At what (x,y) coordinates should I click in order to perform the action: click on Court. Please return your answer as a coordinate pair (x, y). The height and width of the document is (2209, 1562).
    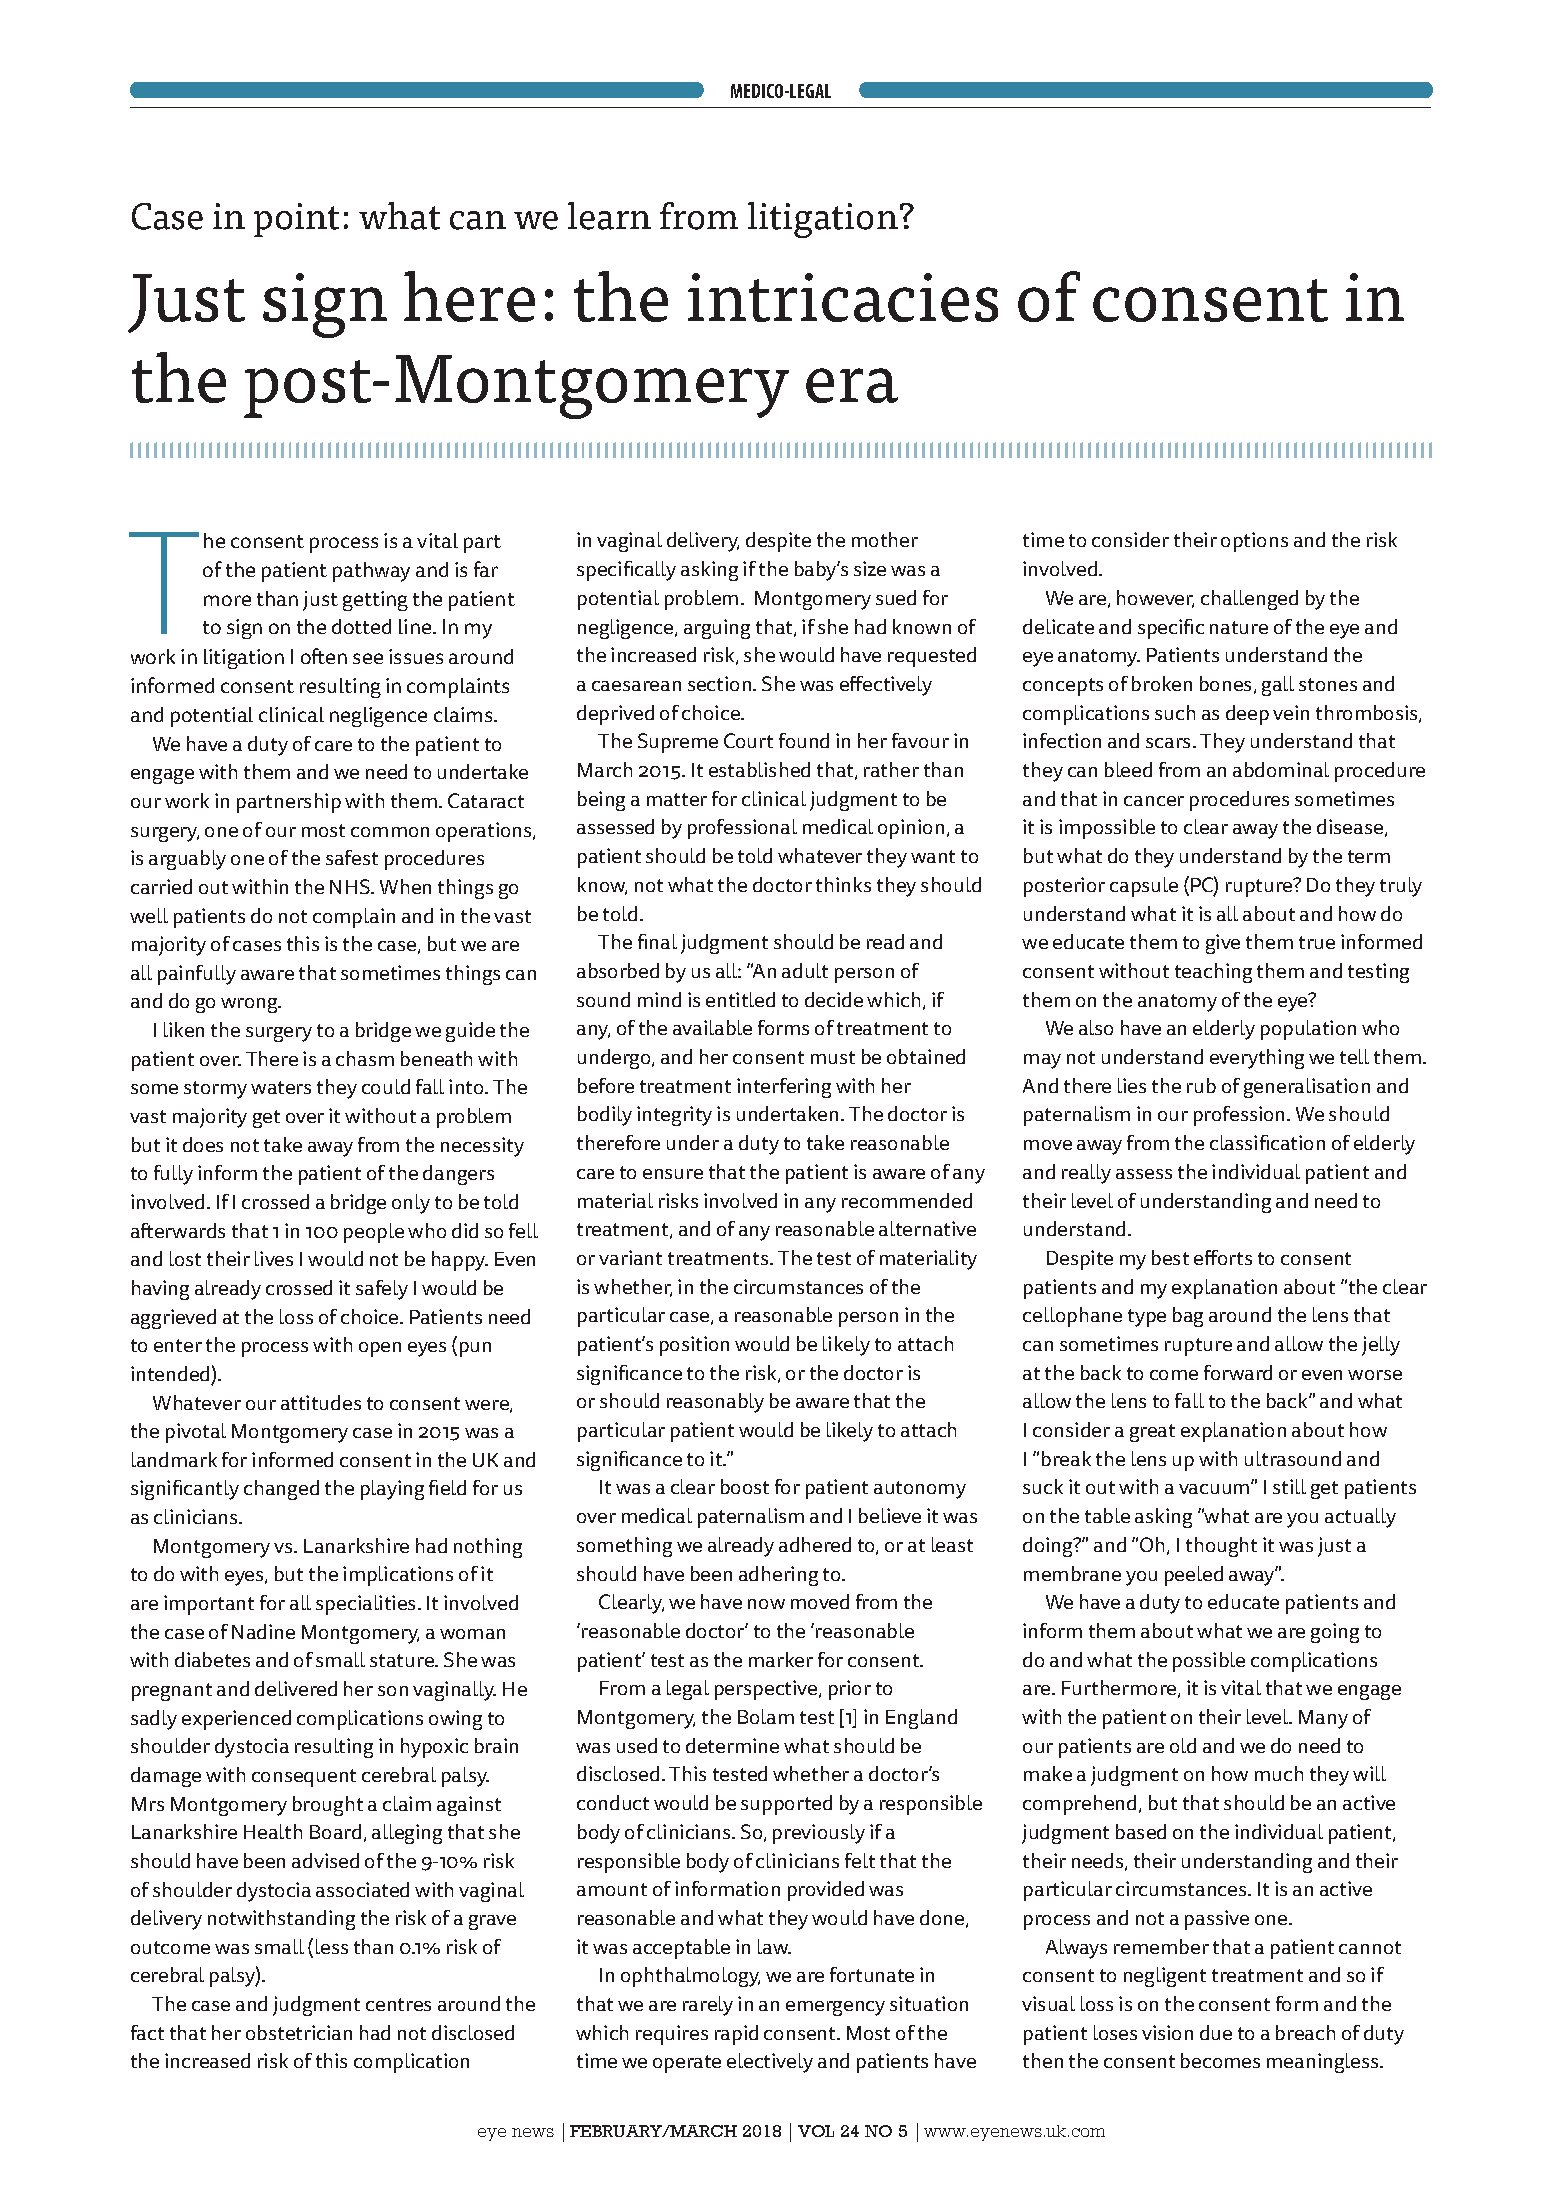
    Looking at the image, I should click on (748, 740).
